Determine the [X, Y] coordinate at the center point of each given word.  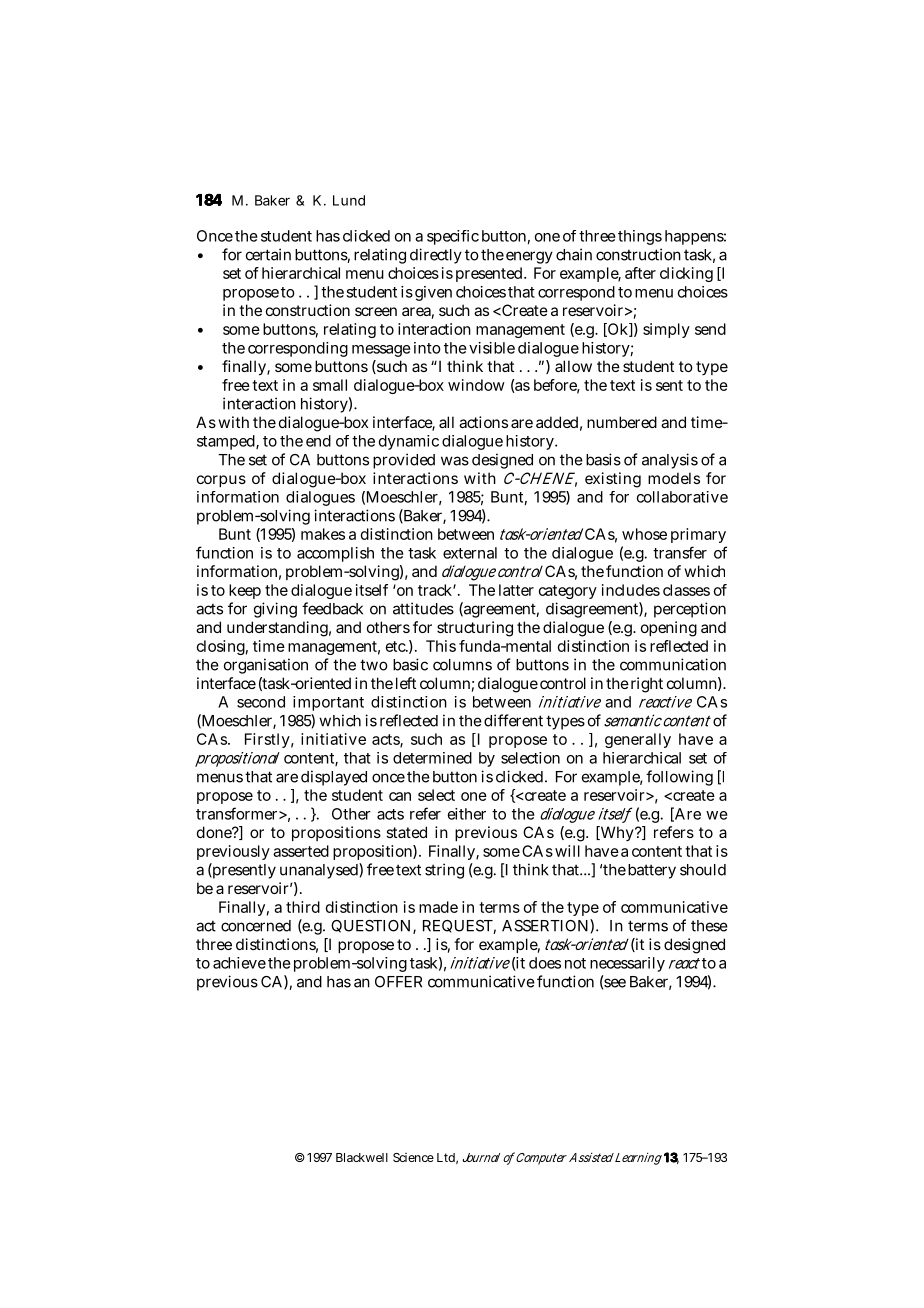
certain [268, 254]
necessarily [627, 964]
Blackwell [362, 1157]
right [647, 685]
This [441, 646]
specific [453, 237]
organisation [266, 666]
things [640, 237]
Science [413, 1157]
